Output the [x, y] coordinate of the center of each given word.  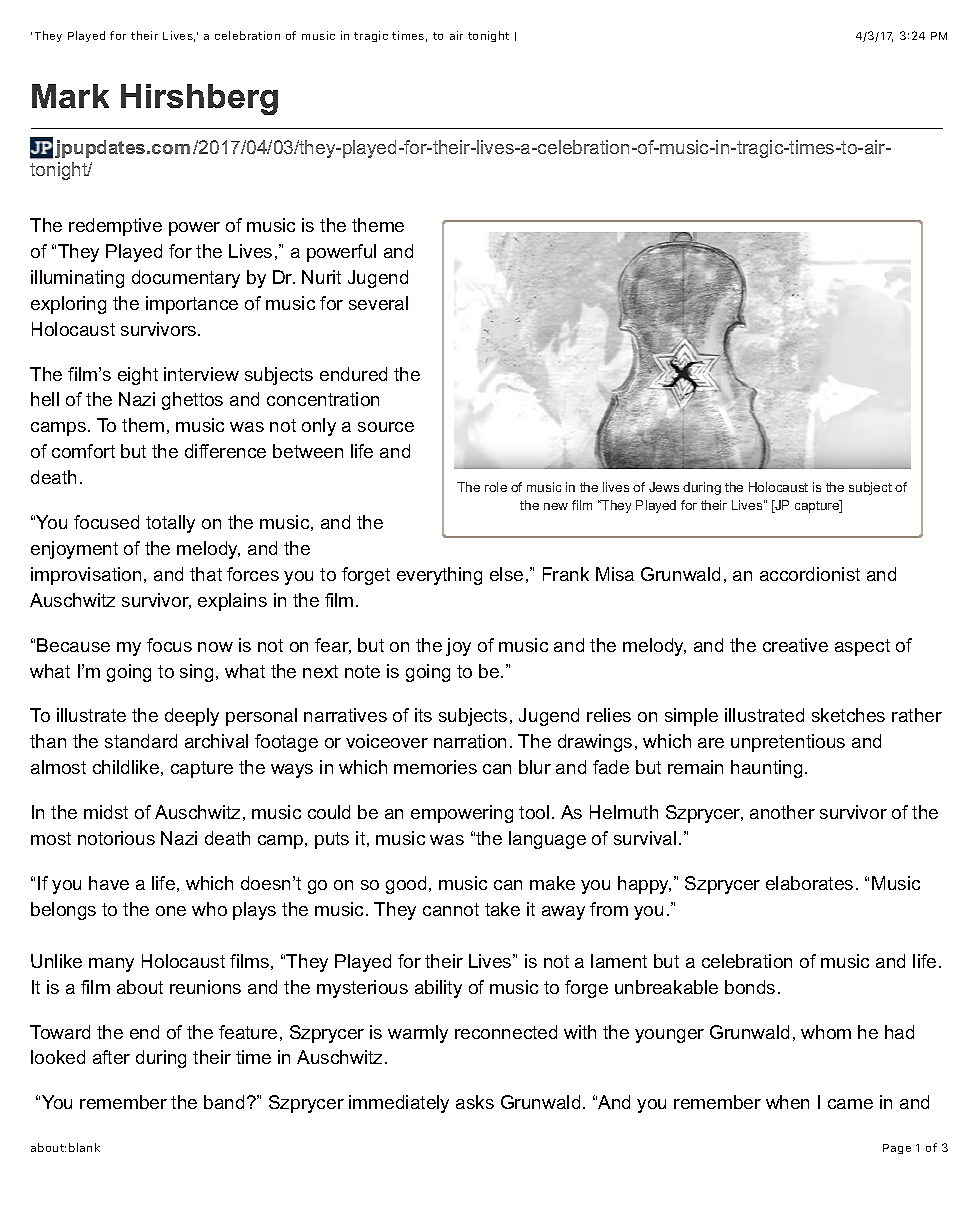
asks [475, 1102]
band [224, 1102]
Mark [70, 96]
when [787, 1102]
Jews [664, 487]
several [378, 303]
